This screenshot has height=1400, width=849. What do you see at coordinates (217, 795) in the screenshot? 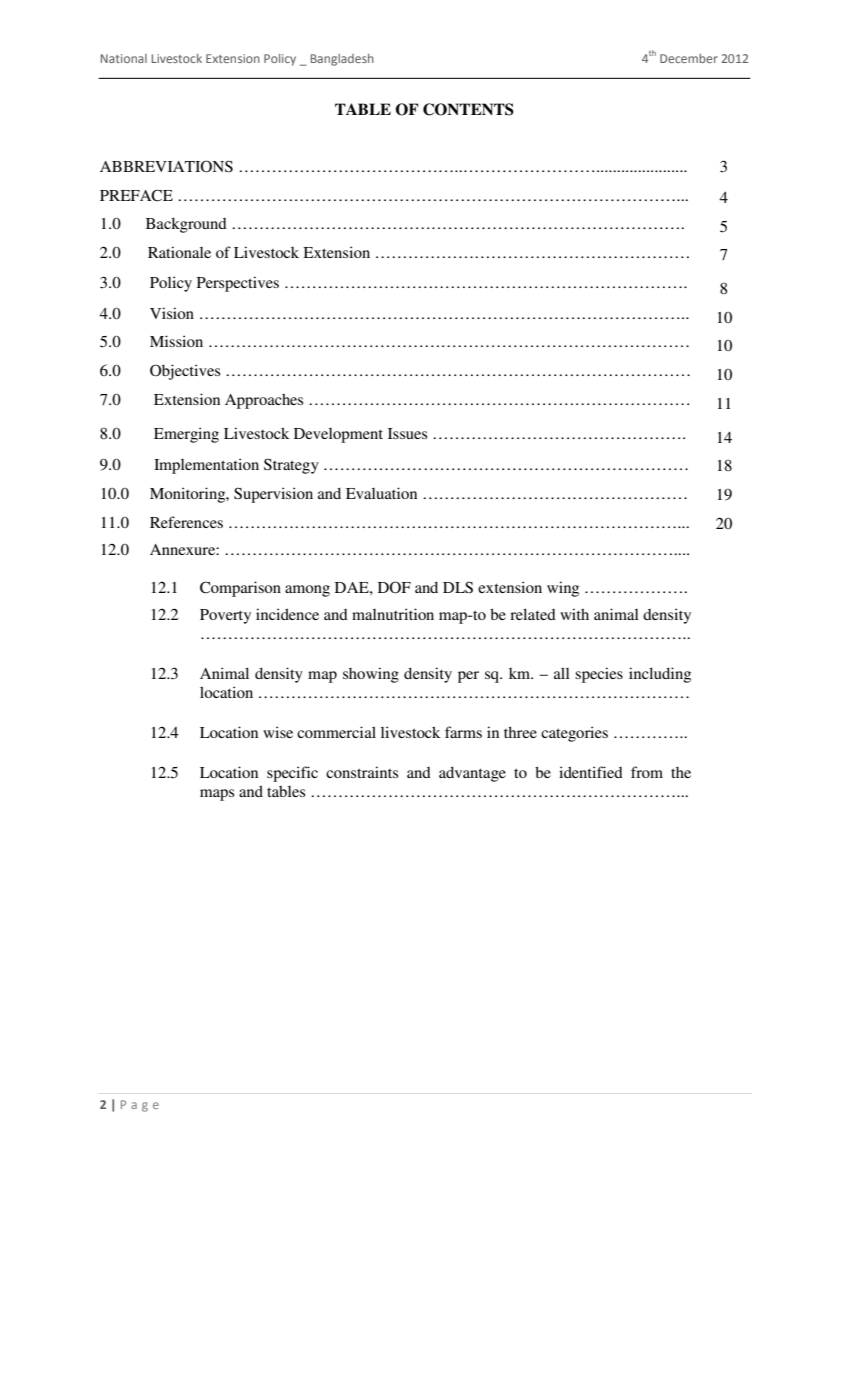
I see `maps` at bounding box center [217, 795].
